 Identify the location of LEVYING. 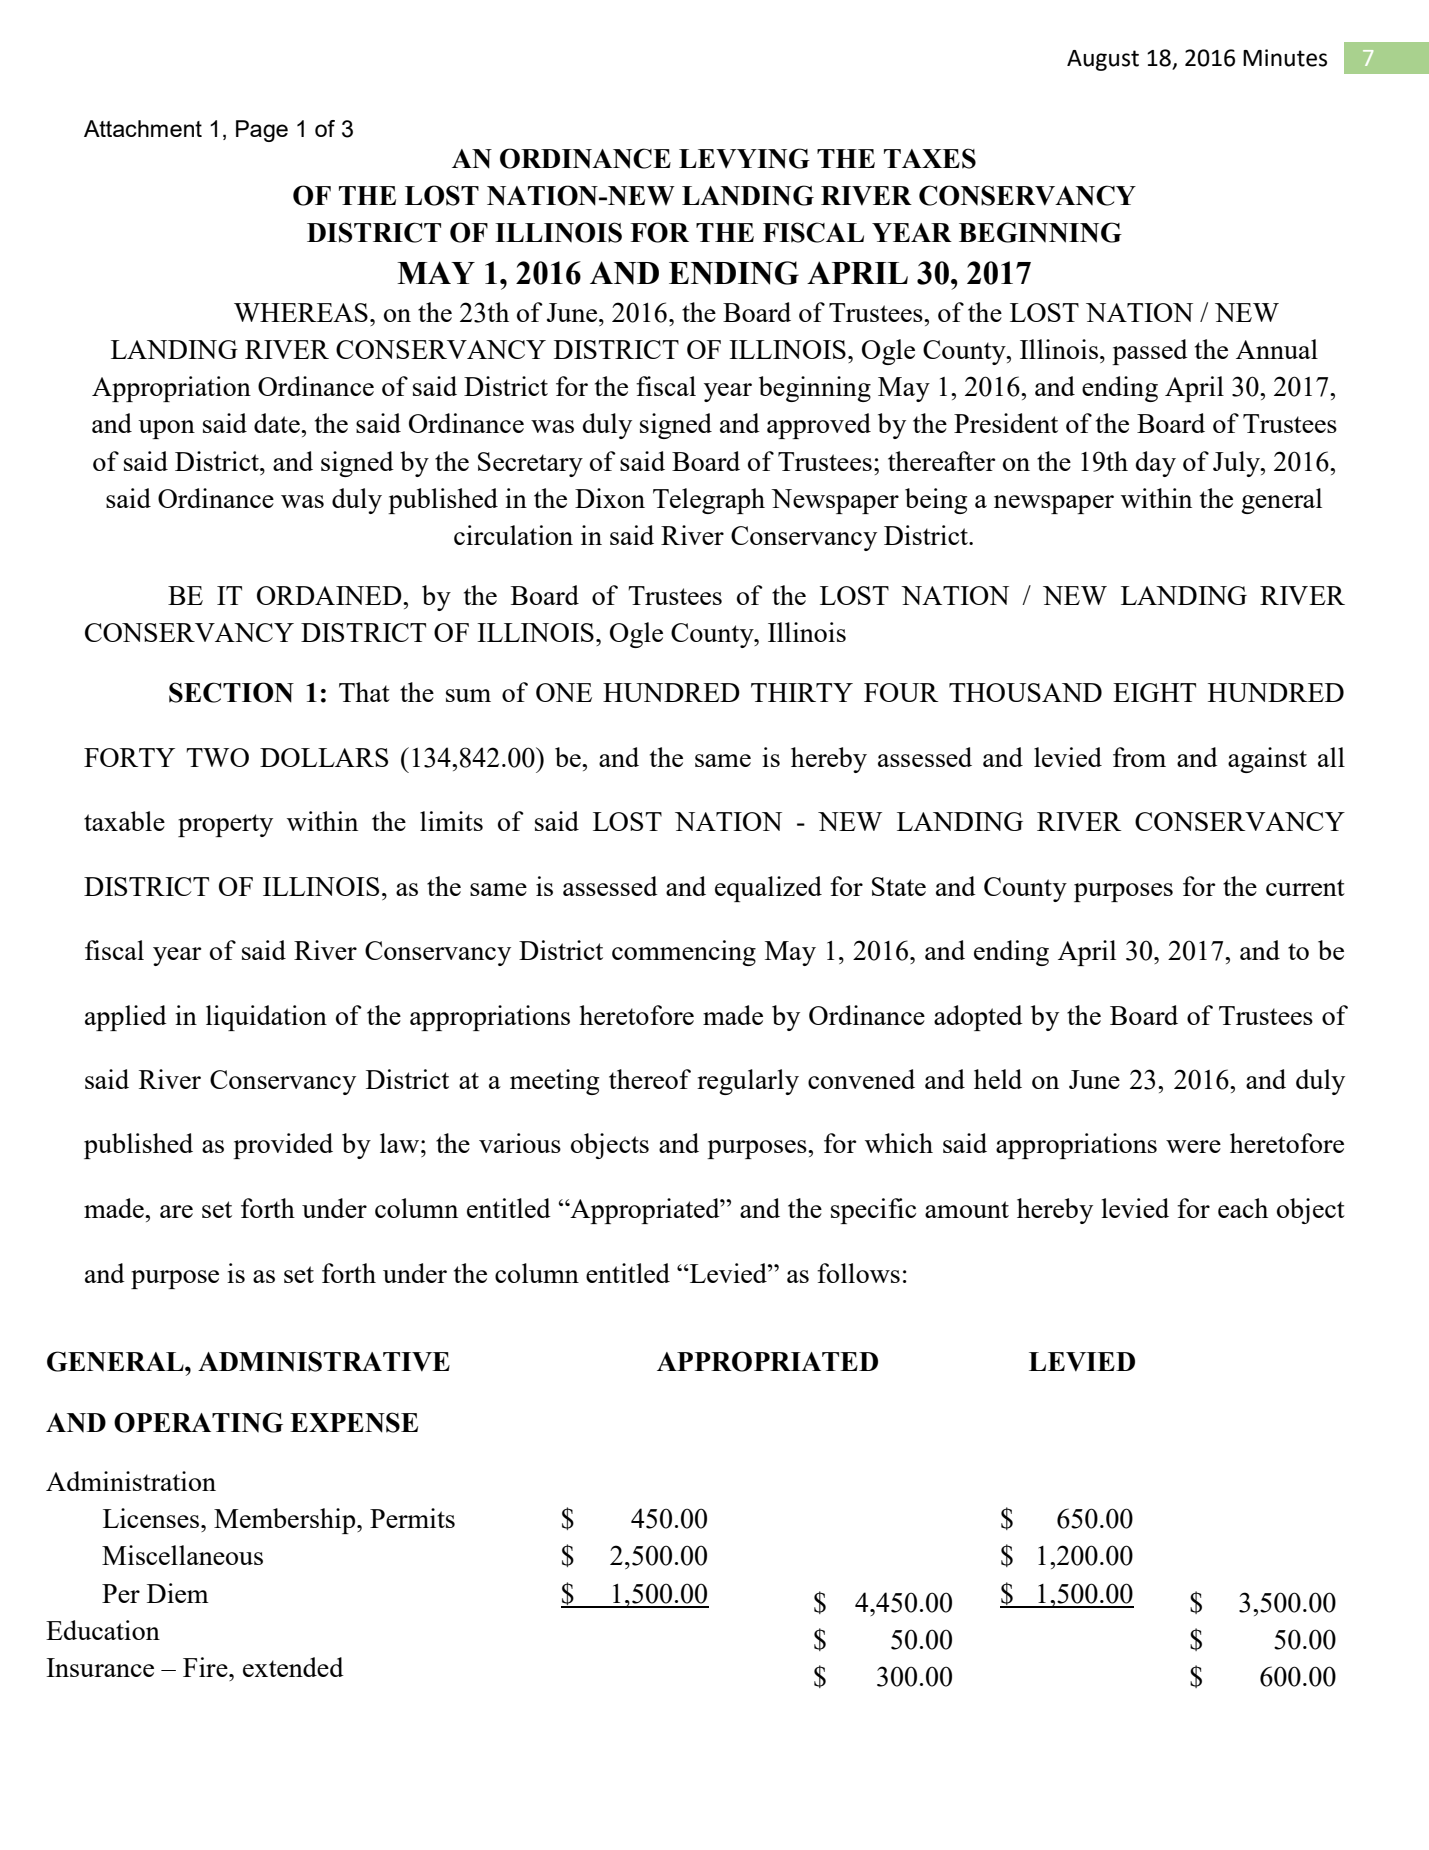
(744, 158).
